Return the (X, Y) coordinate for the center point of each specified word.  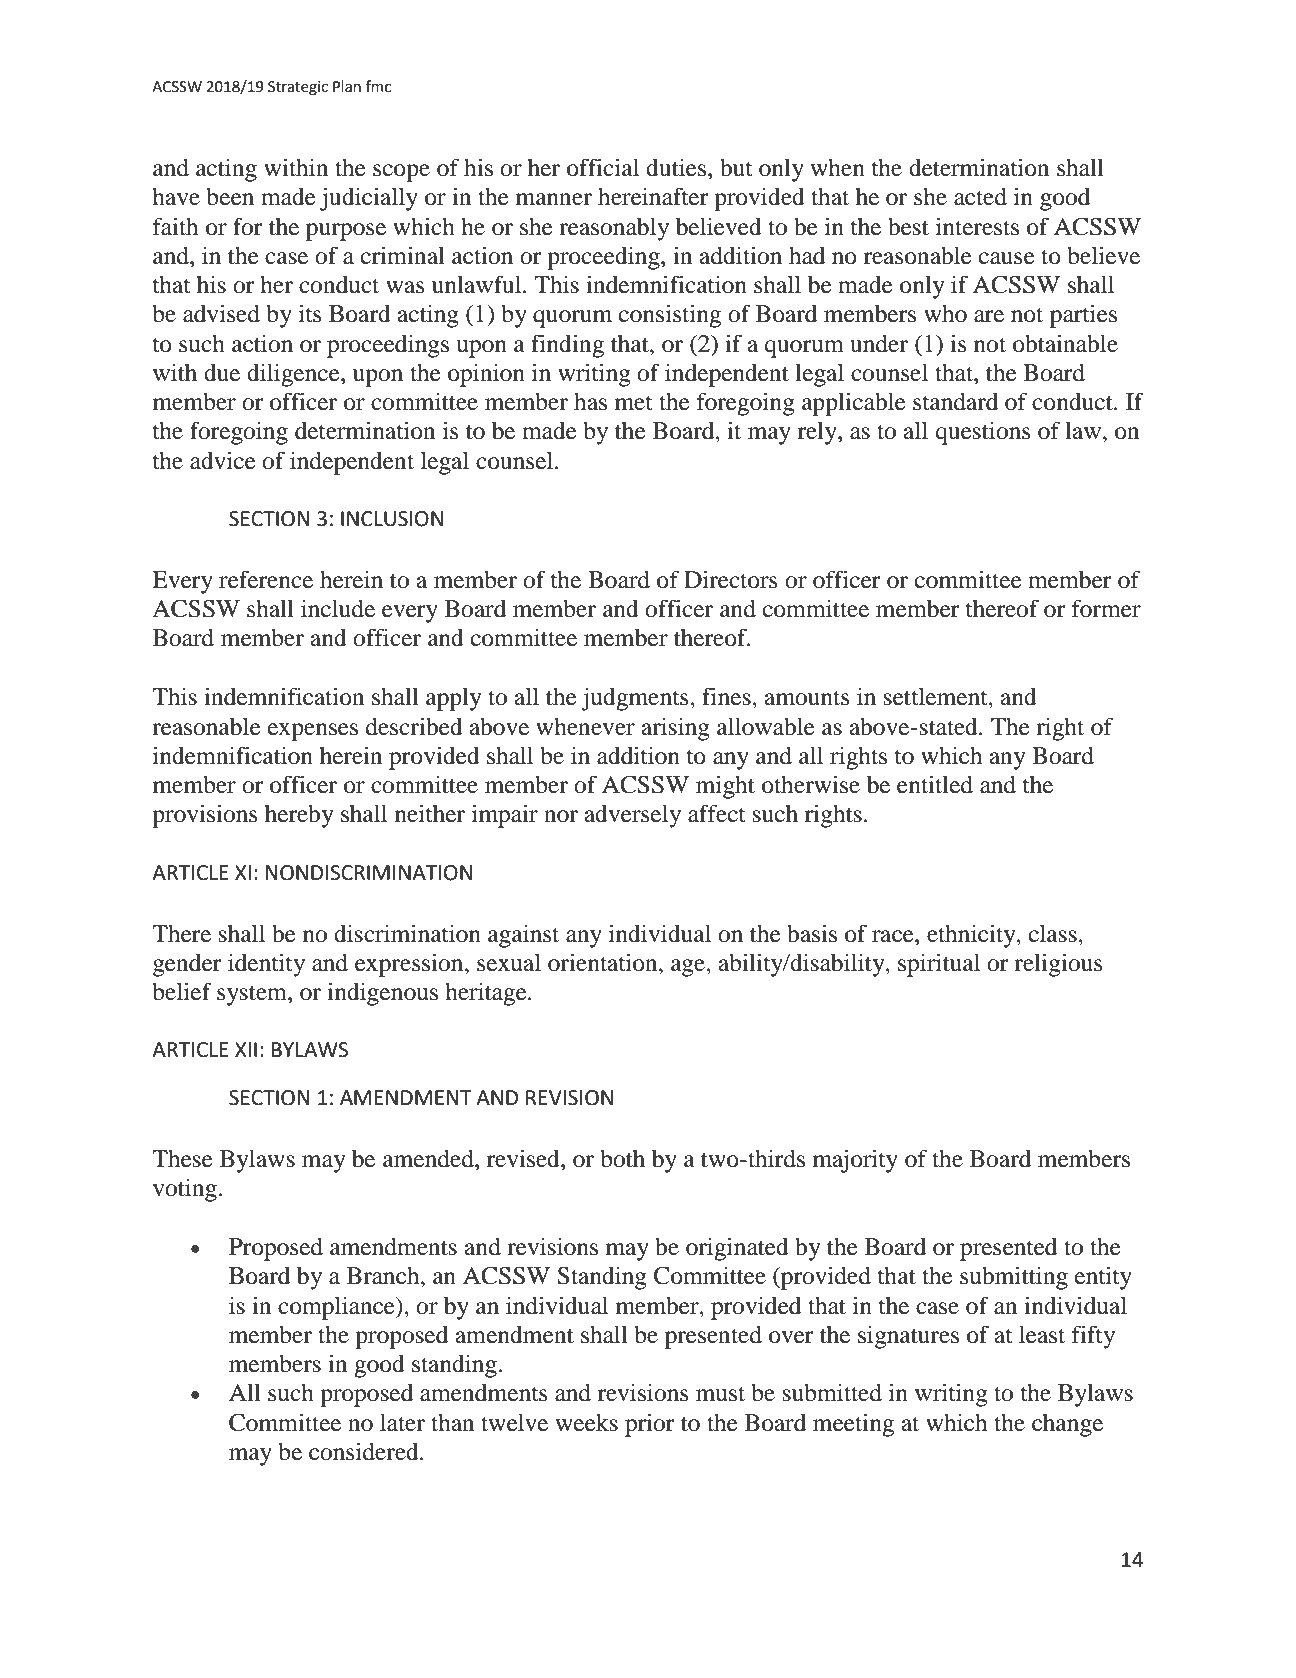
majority (855, 1161)
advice (223, 460)
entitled (935, 784)
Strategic (298, 88)
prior (650, 1425)
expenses (313, 732)
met (634, 403)
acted (980, 196)
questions (983, 433)
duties (676, 167)
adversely (633, 816)
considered (365, 1451)
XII (246, 1049)
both (622, 1159)
